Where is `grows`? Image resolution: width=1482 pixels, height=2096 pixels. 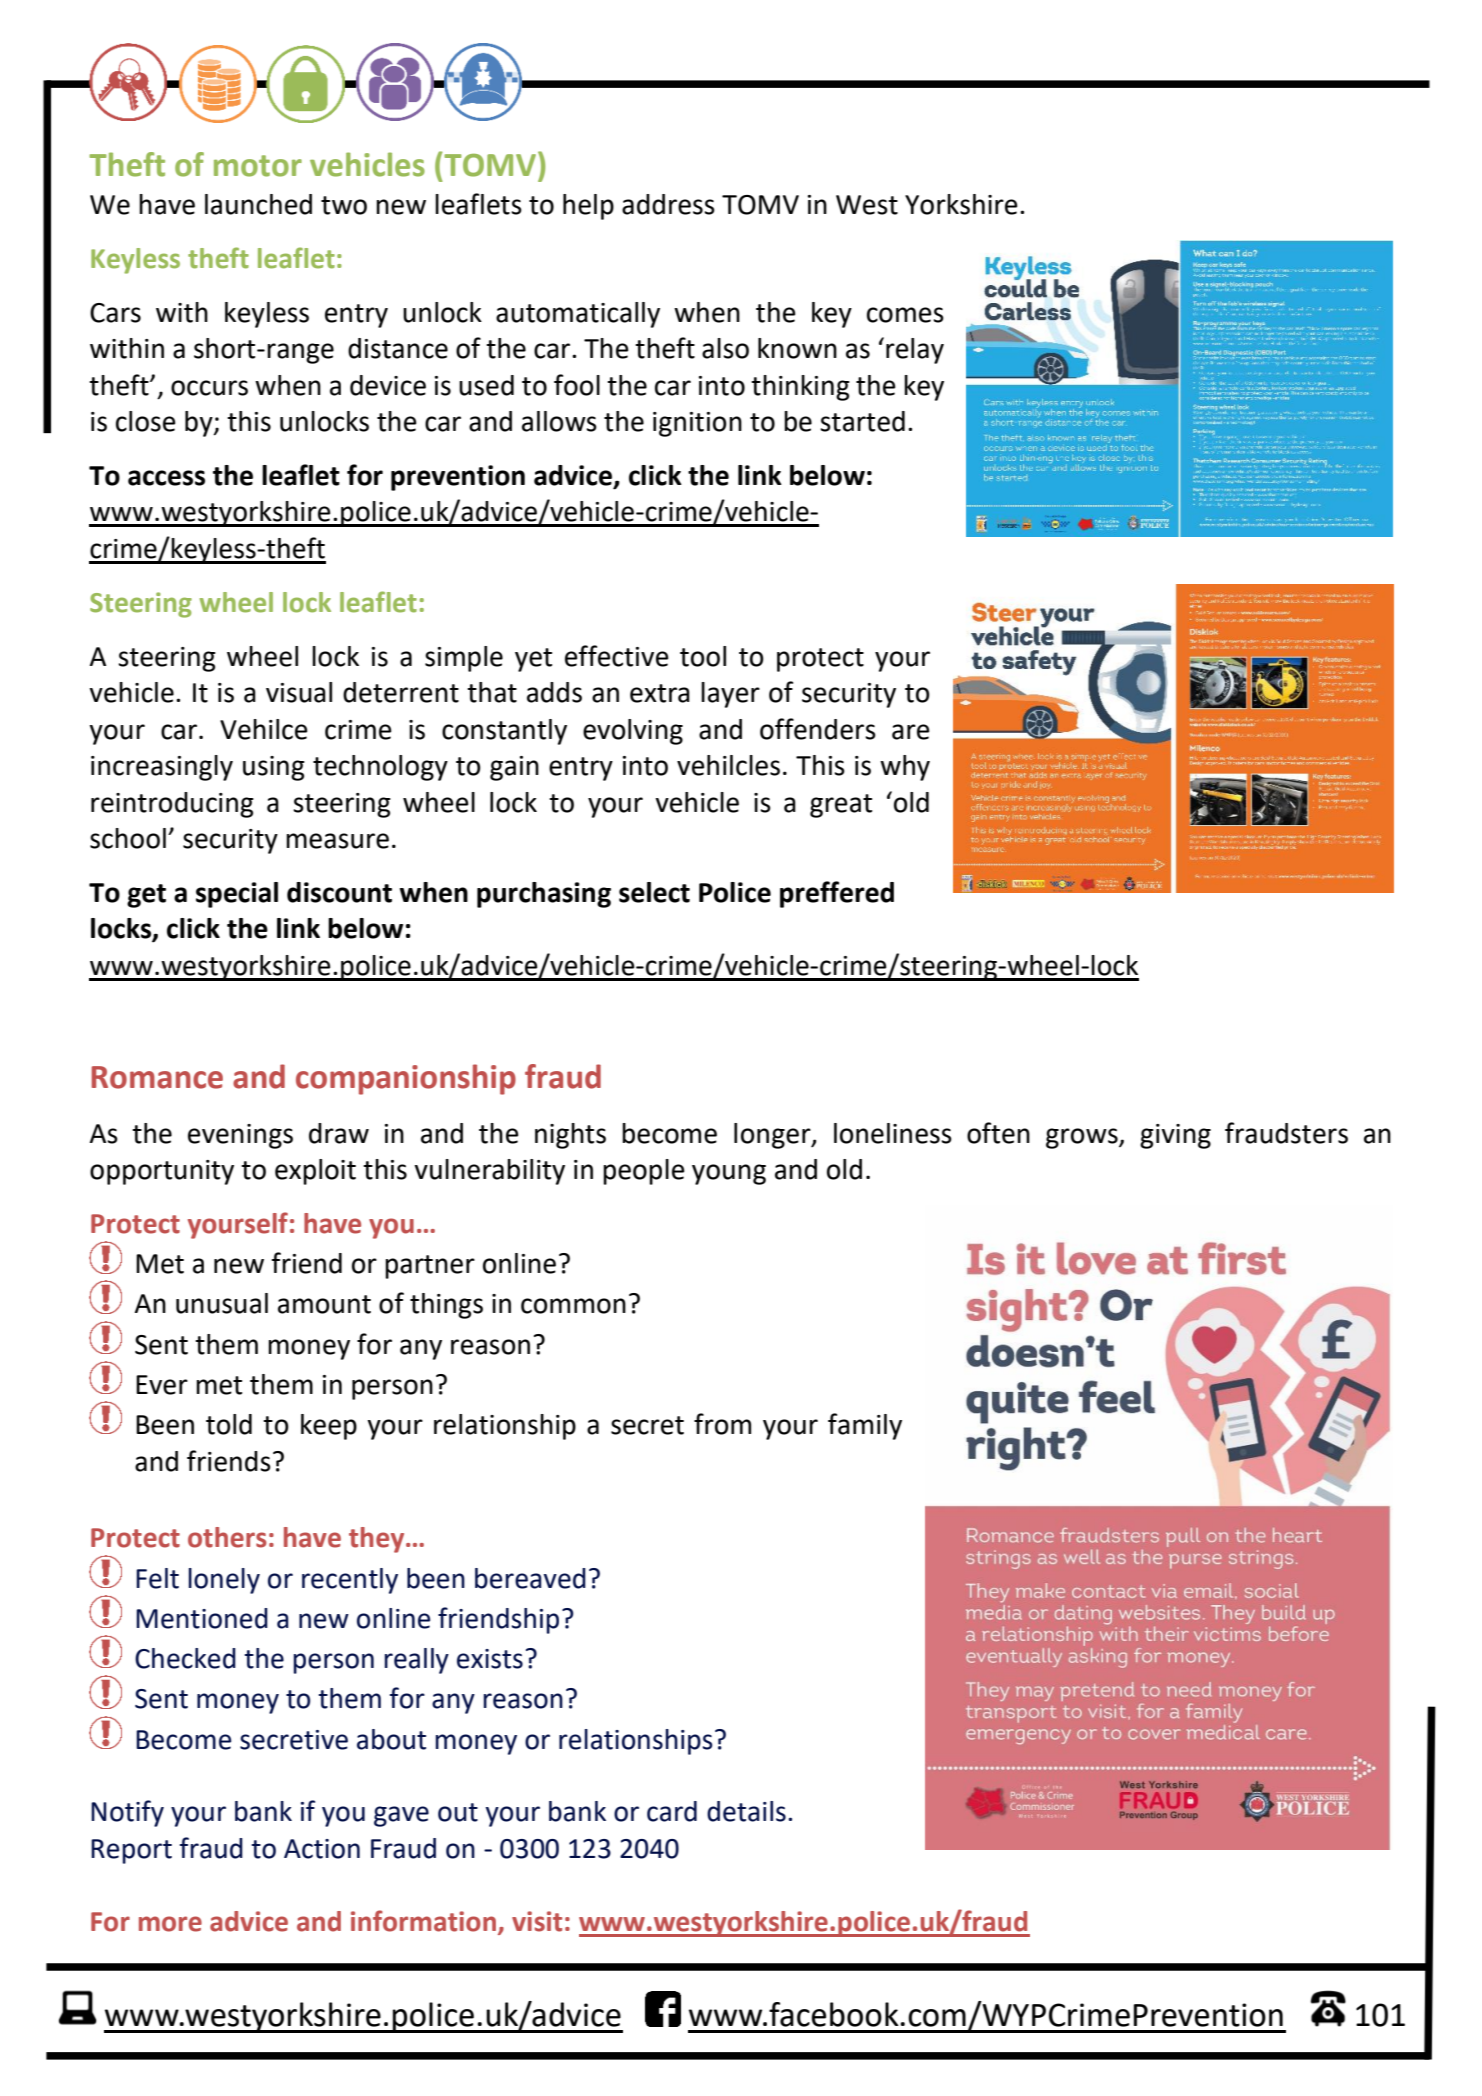 grows is located at coordinates (1083, 1138).
